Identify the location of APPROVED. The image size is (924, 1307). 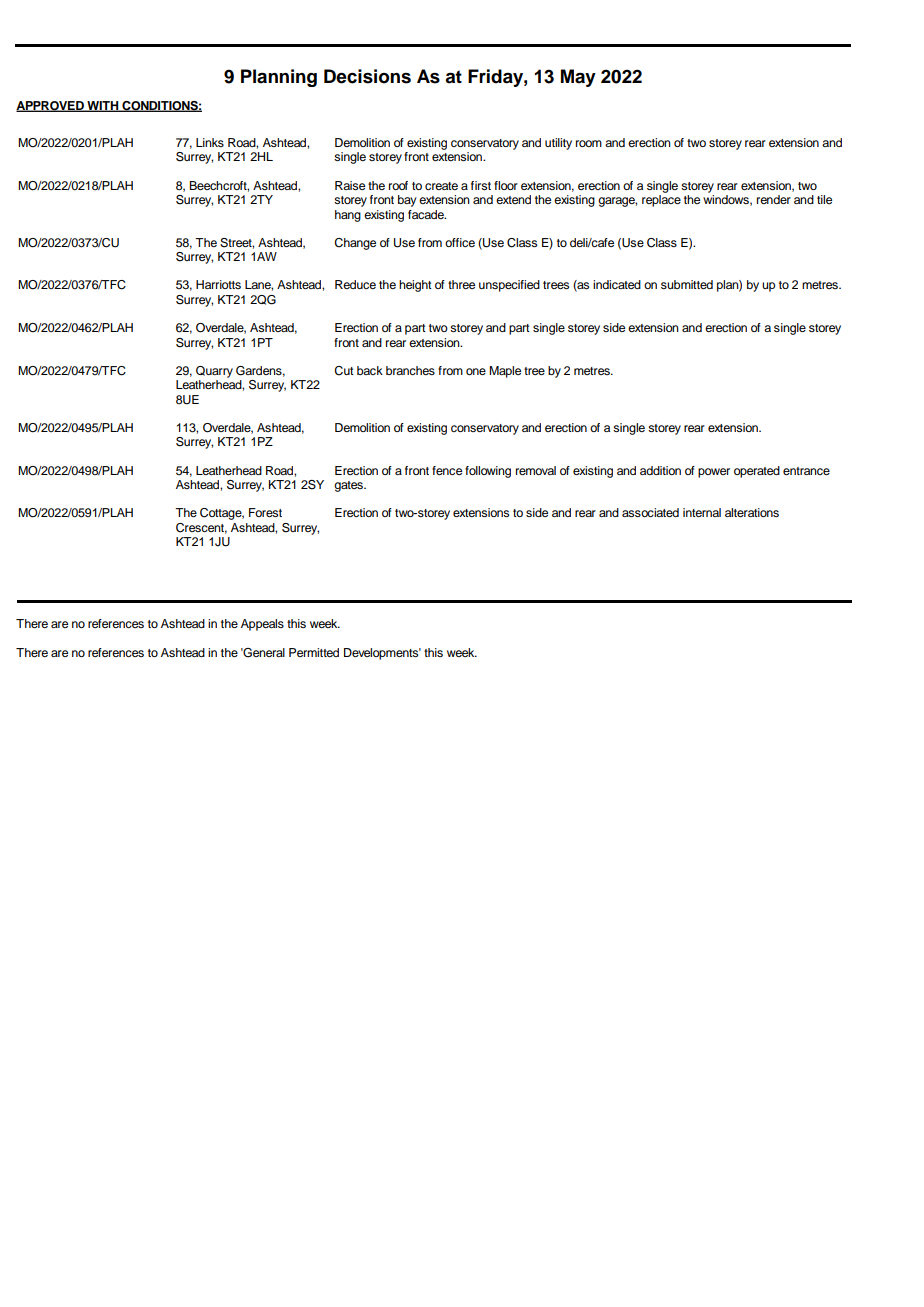
(51, 106).
